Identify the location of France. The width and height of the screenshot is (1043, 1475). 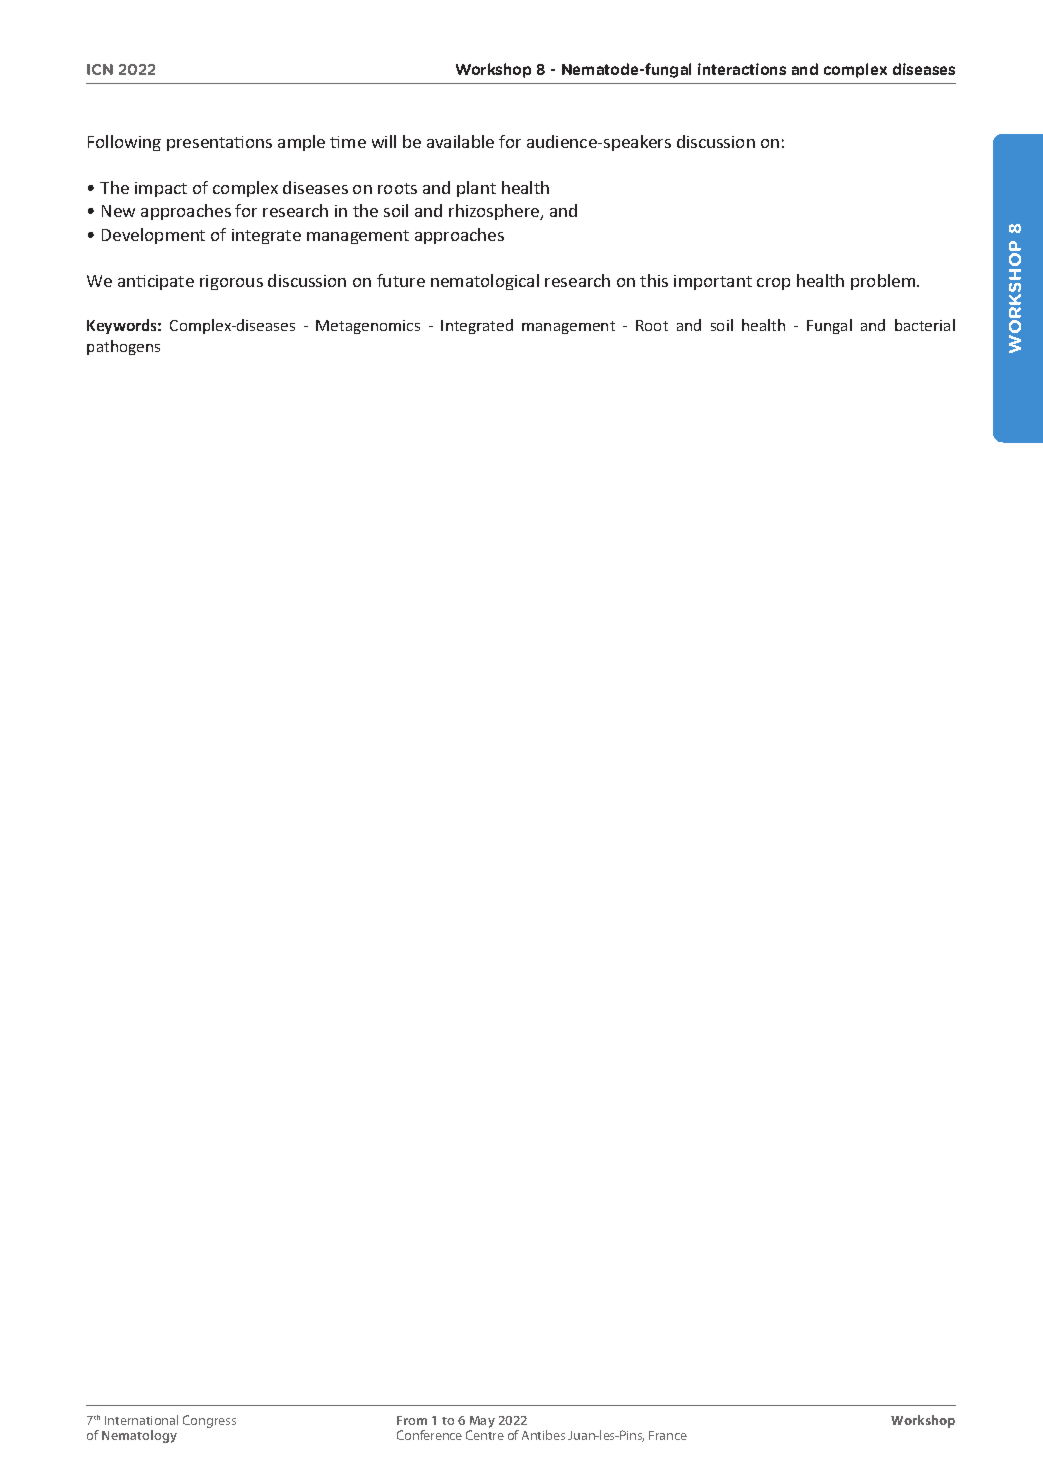
(668, 1435).
